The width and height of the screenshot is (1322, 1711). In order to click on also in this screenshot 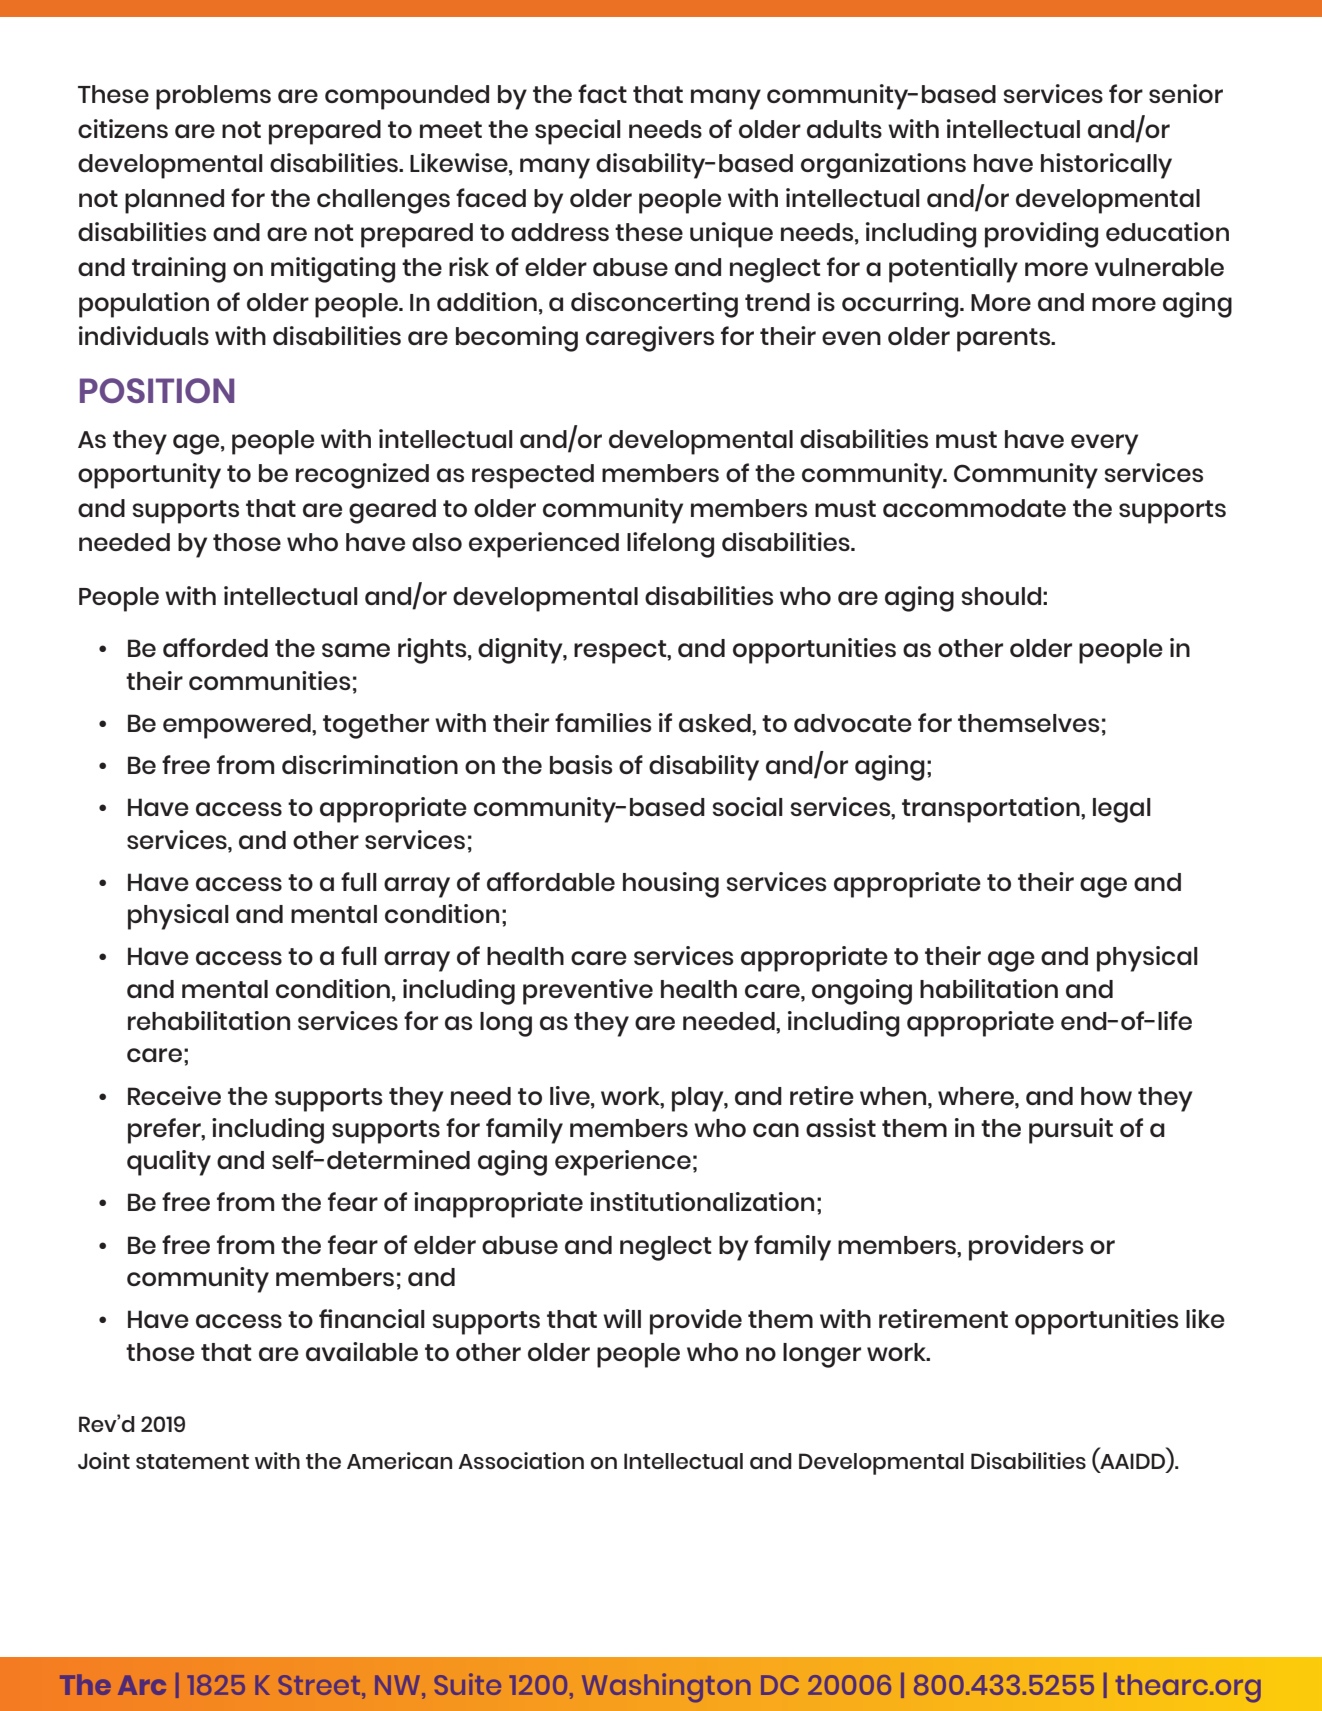, I will do `click(437, 542)`.
